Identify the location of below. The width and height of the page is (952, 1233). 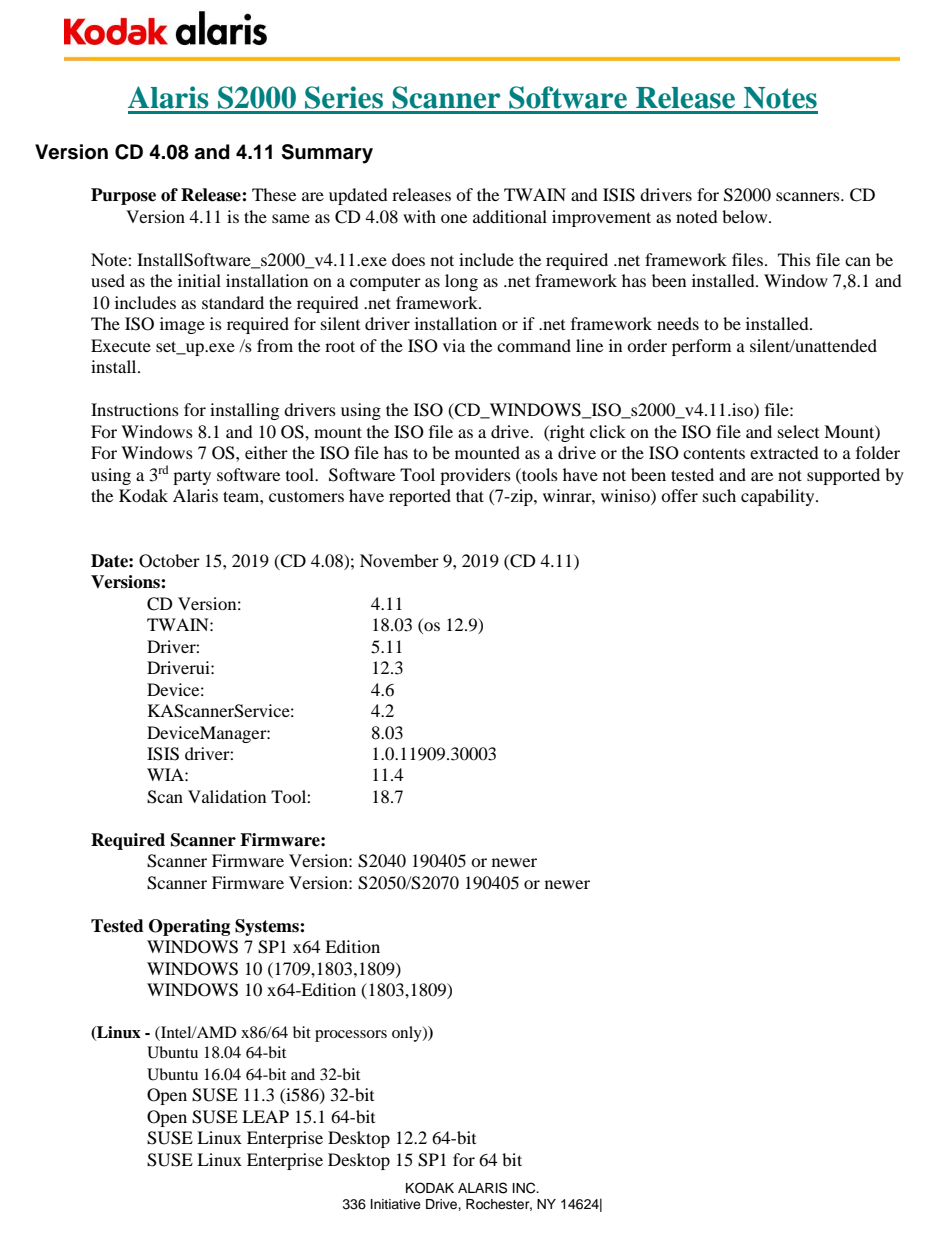
(746, 216).
